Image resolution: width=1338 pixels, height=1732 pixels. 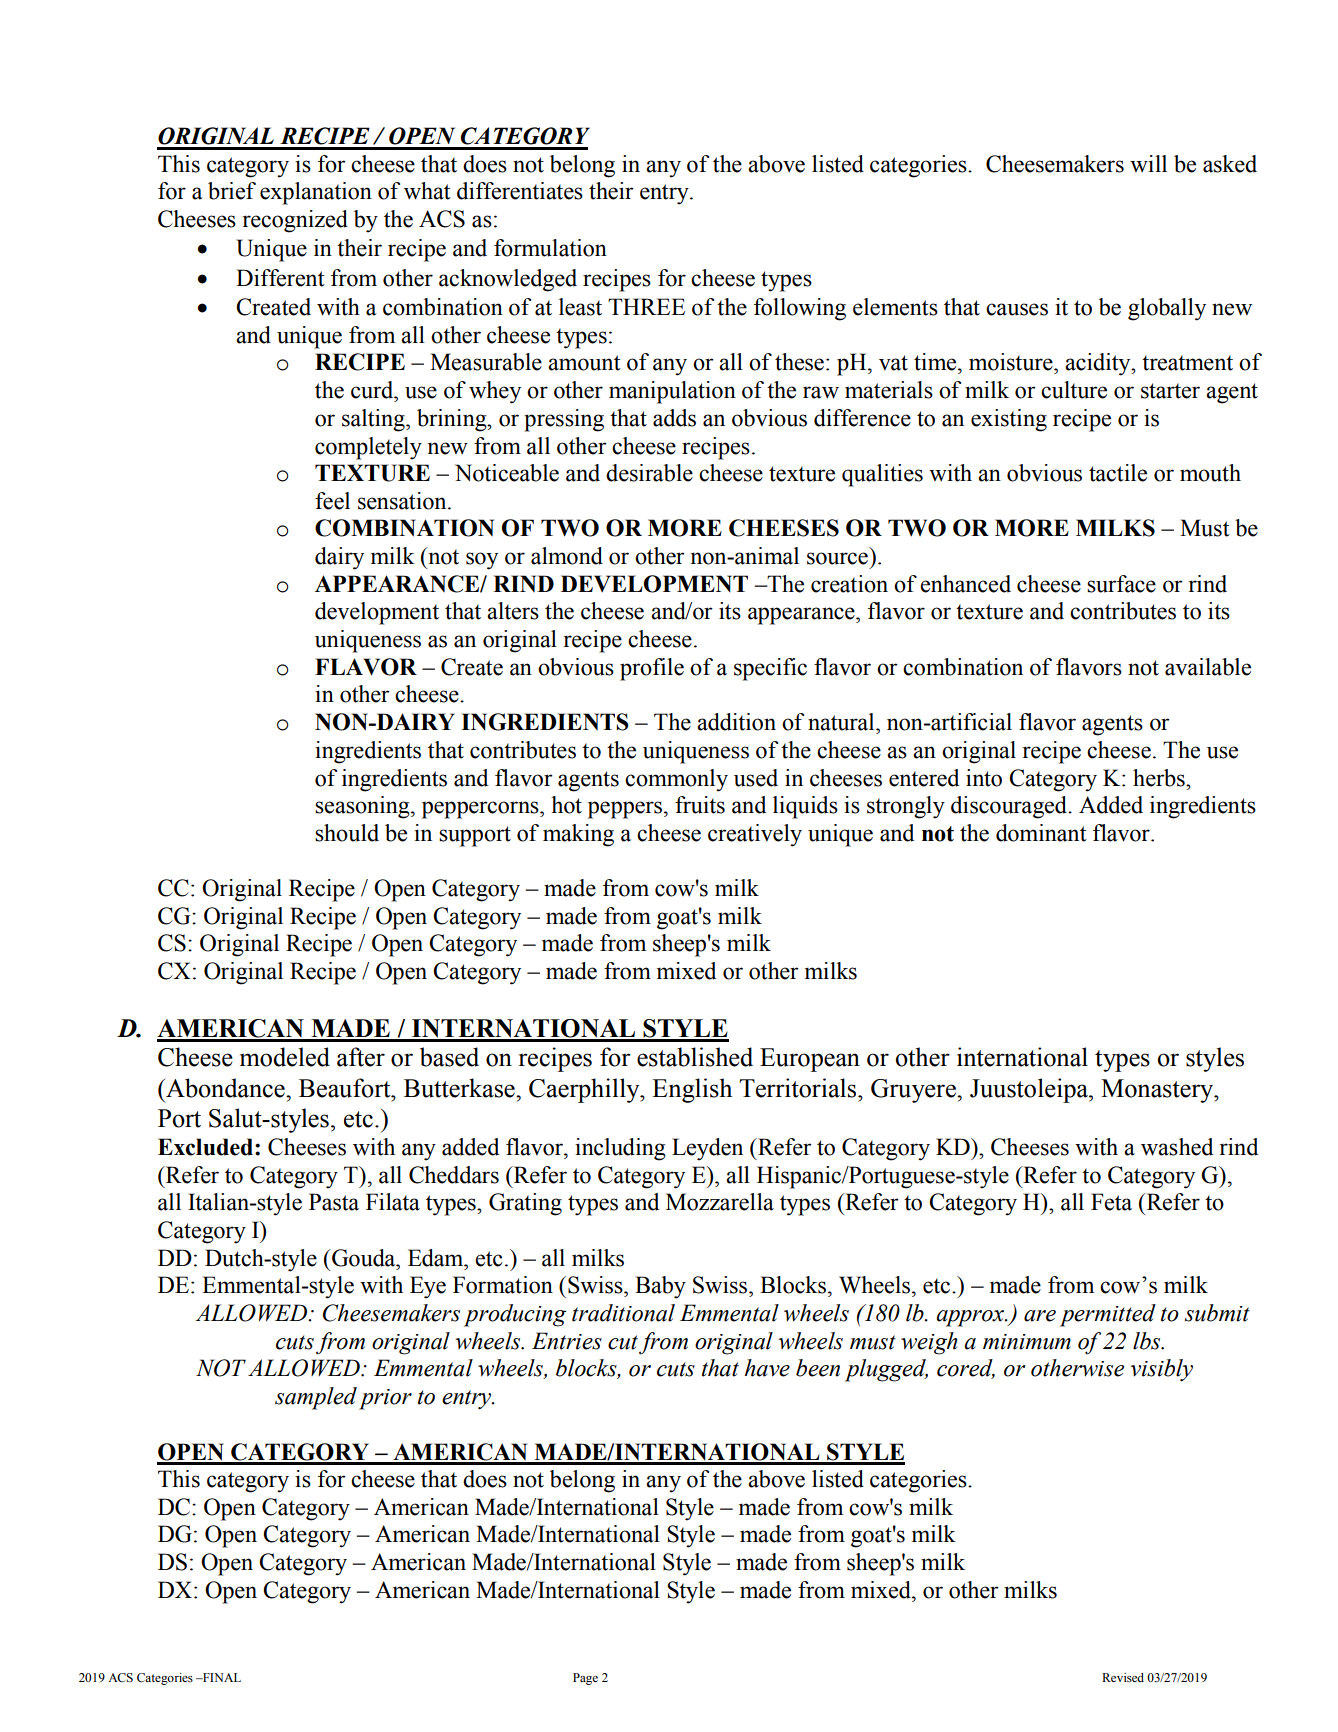 What do you see at coordinates (1148, 163) in the screenshot?
I see `will` at bounding box center [1148, 163].
